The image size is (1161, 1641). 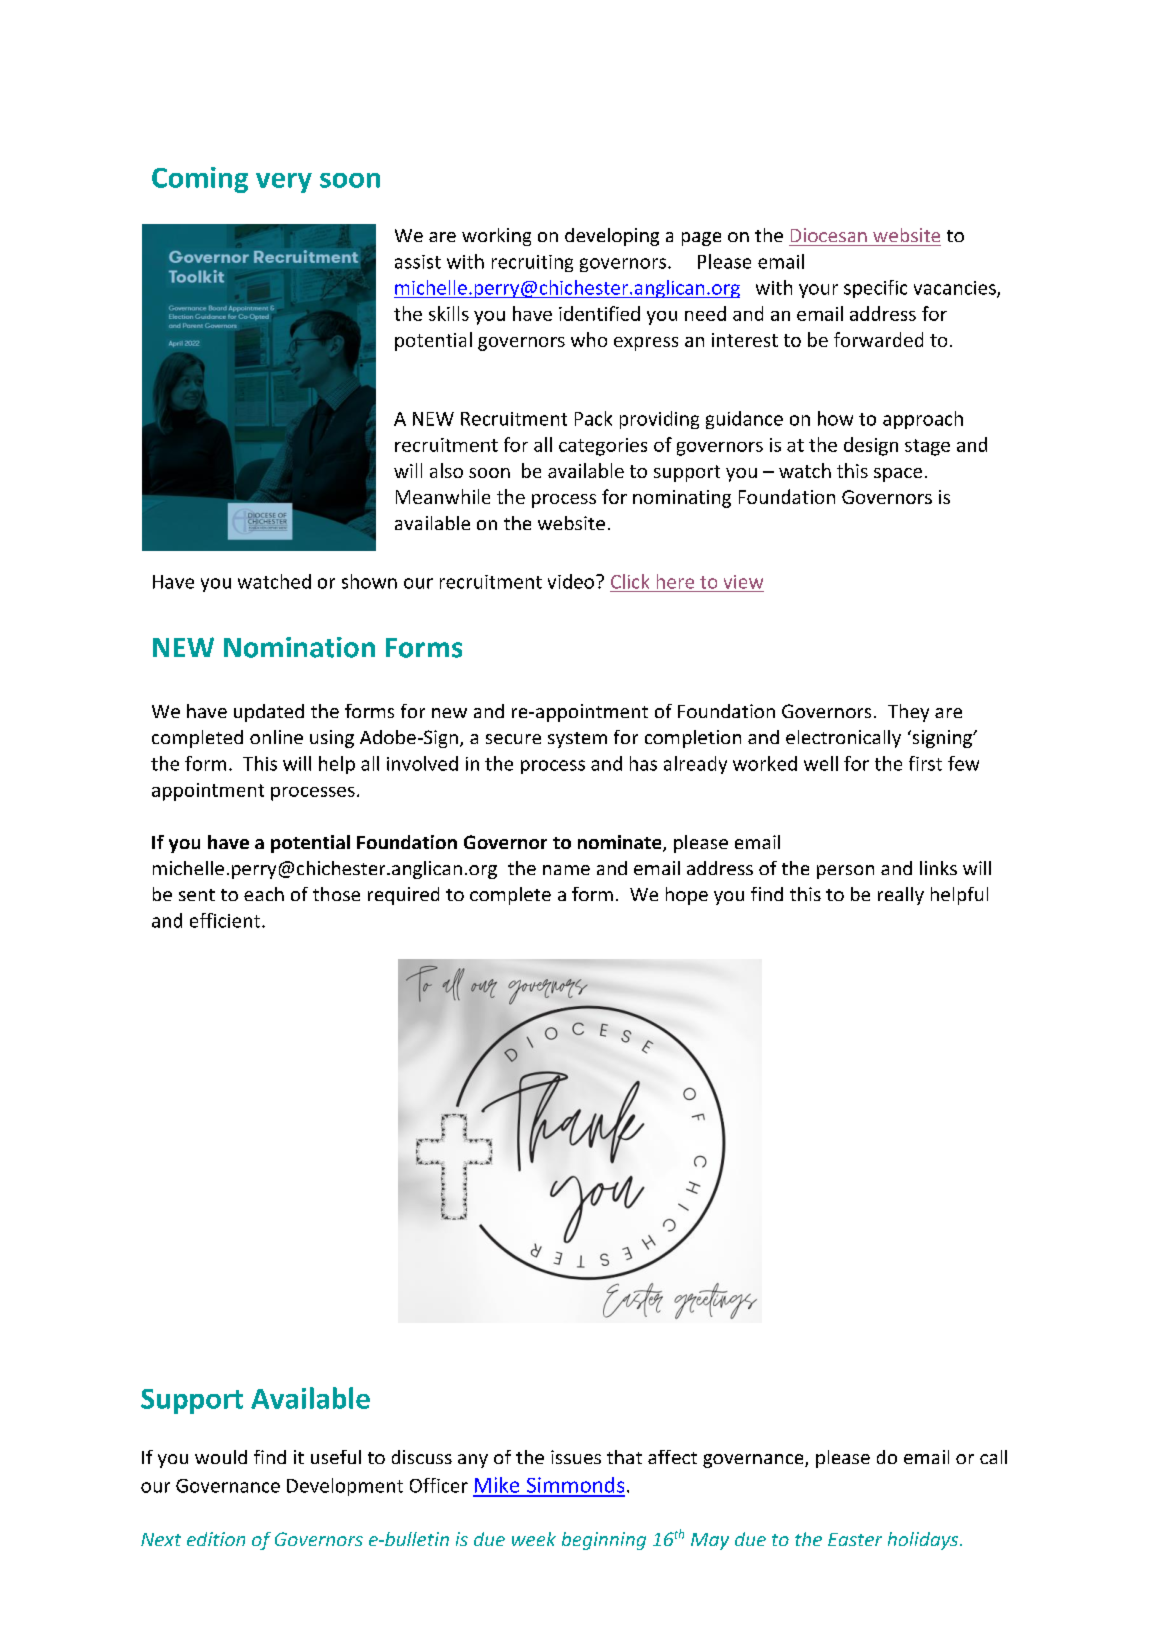 What do you see at coordinates (612, 237) in the screenshot?
I see `developing` at bounding box center [612, 237].
